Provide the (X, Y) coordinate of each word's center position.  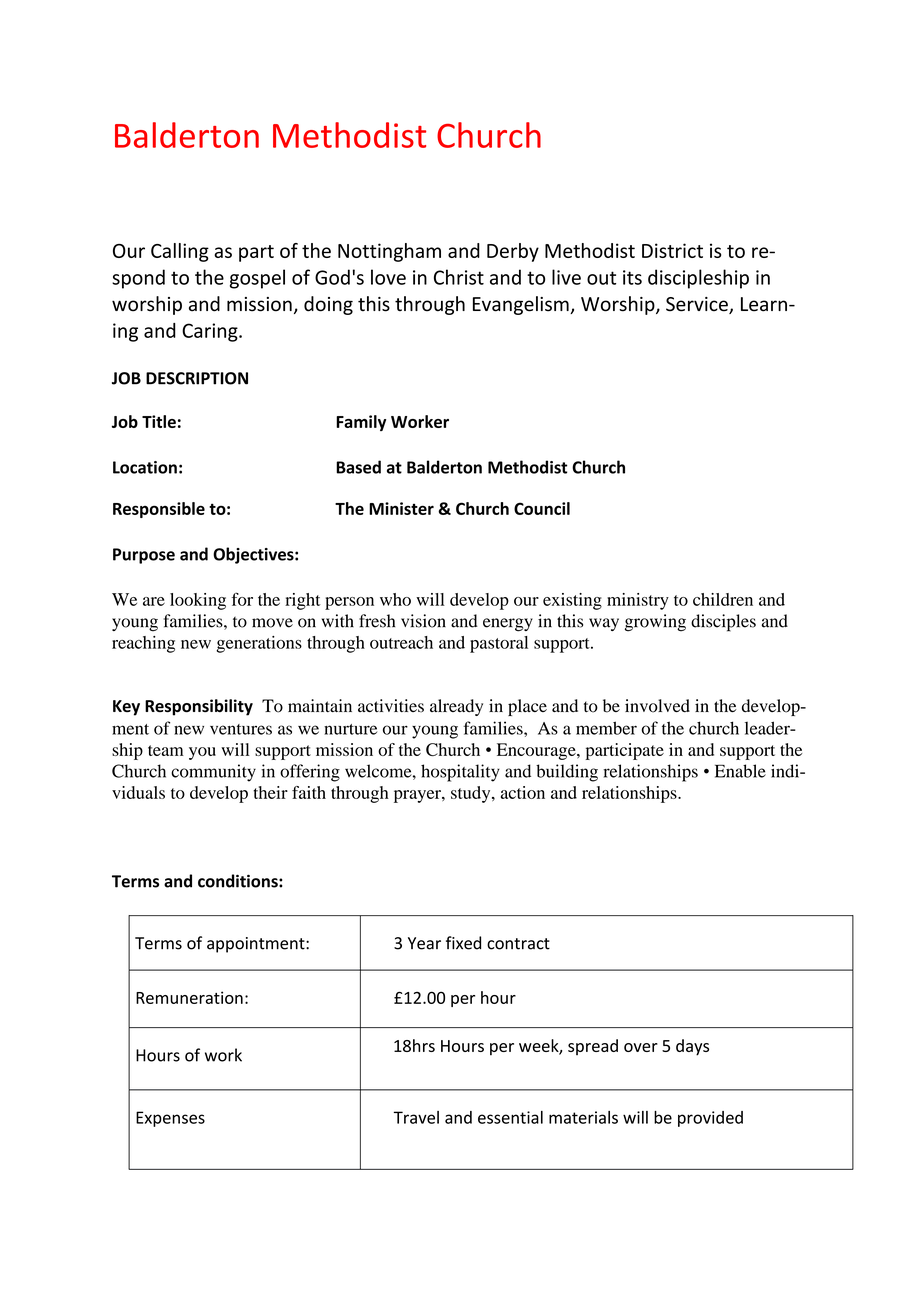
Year (424, 943)
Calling (180, 252)
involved (657, 706)
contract (518, 944)
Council (542, 508)
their (270, 792)
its (632, 277)
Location (145, 467)
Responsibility (199, 707)
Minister (401, 508)
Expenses (170, 1119)
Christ (459, 277)
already (456, 707)
